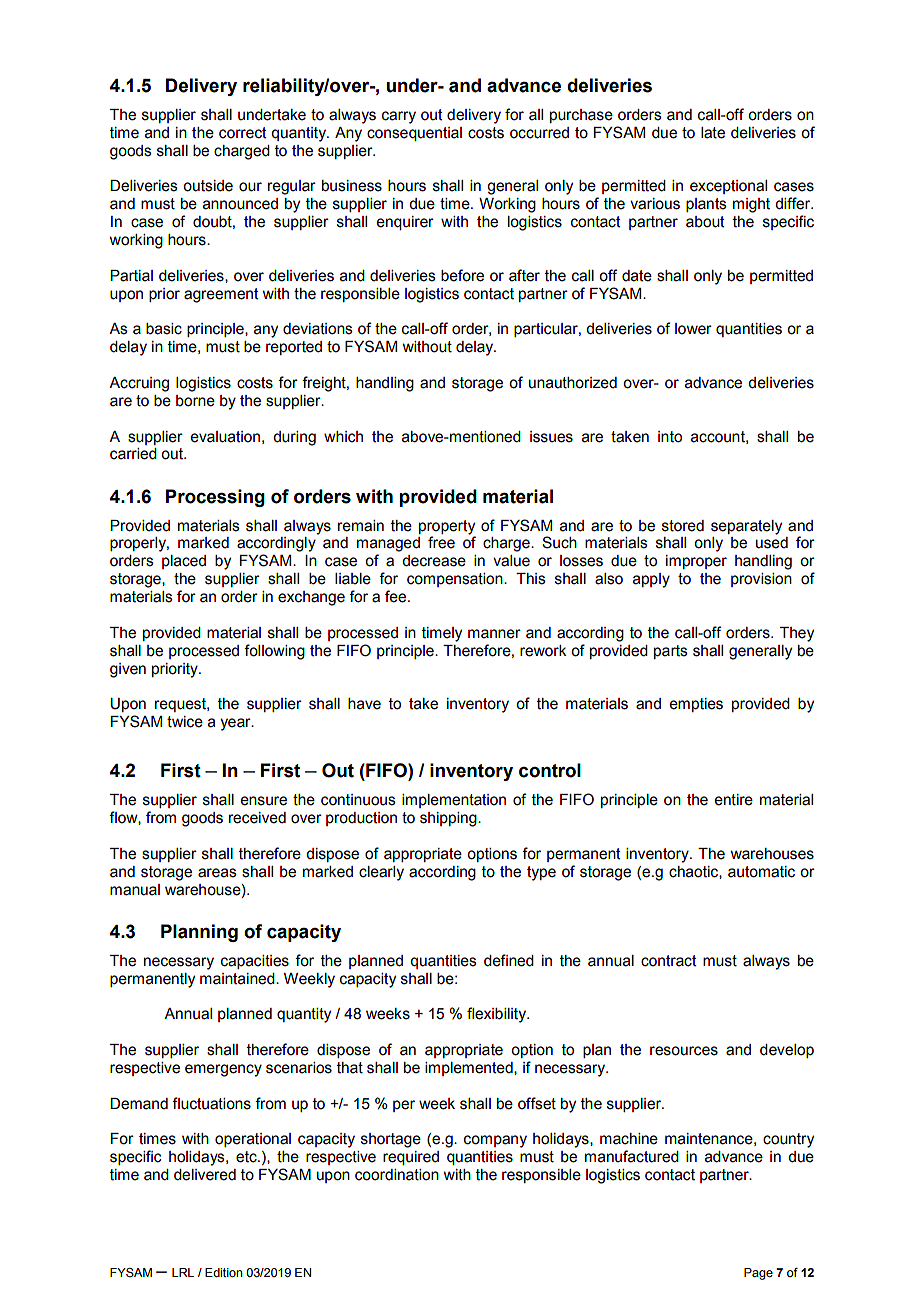 The width and height of the screenshot is (924, 1308). Describe the element at coordinates (184, 562) in the screenshot. I see `placed` at that location.
